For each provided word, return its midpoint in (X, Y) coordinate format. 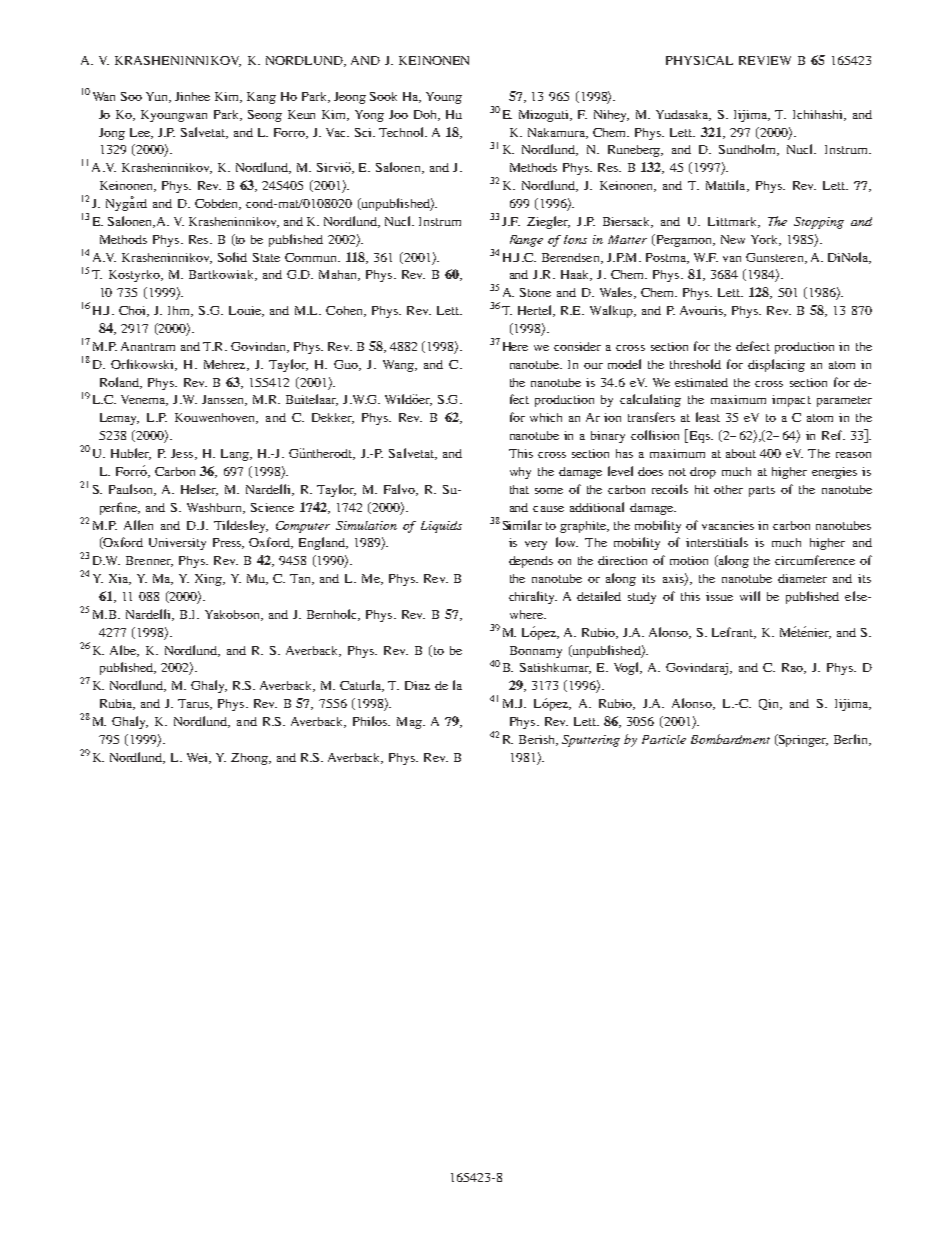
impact (791, 401)
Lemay (119, 419)
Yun (158, 97)
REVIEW (765, 60)
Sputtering (591, 741)
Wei (199, 758)
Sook (383, 96)
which (546, 417)
